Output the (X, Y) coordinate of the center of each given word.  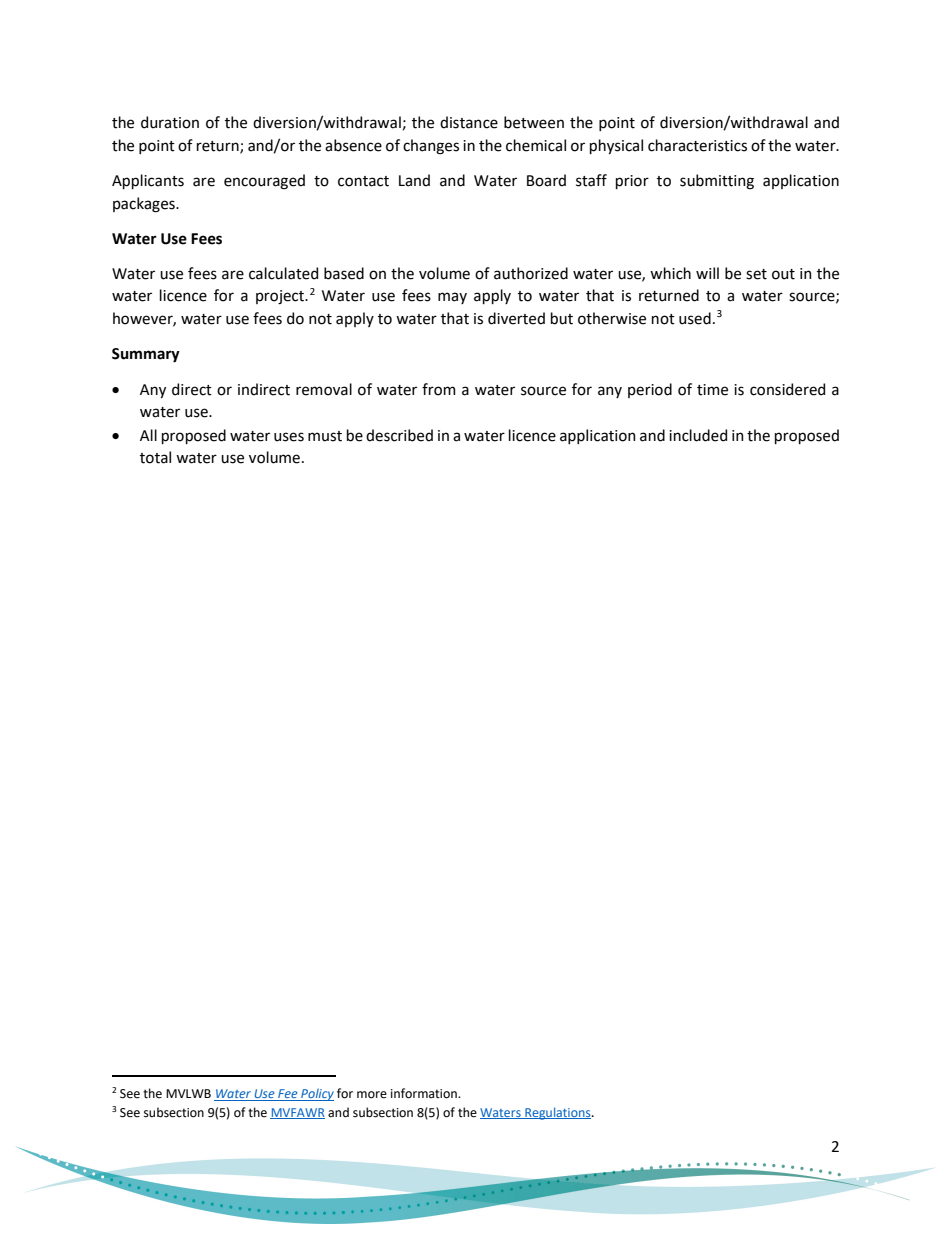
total (155, 457)
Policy (316, 1095)
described (399, 435)
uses (289, 437)
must (325, 436)
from (439, 389)
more (372, 1095)
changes (431, 147)
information (425, 1093)
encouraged (264, 182)
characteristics (697, 145)
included (698, 435)
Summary (146, 355)
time (712, 390)
